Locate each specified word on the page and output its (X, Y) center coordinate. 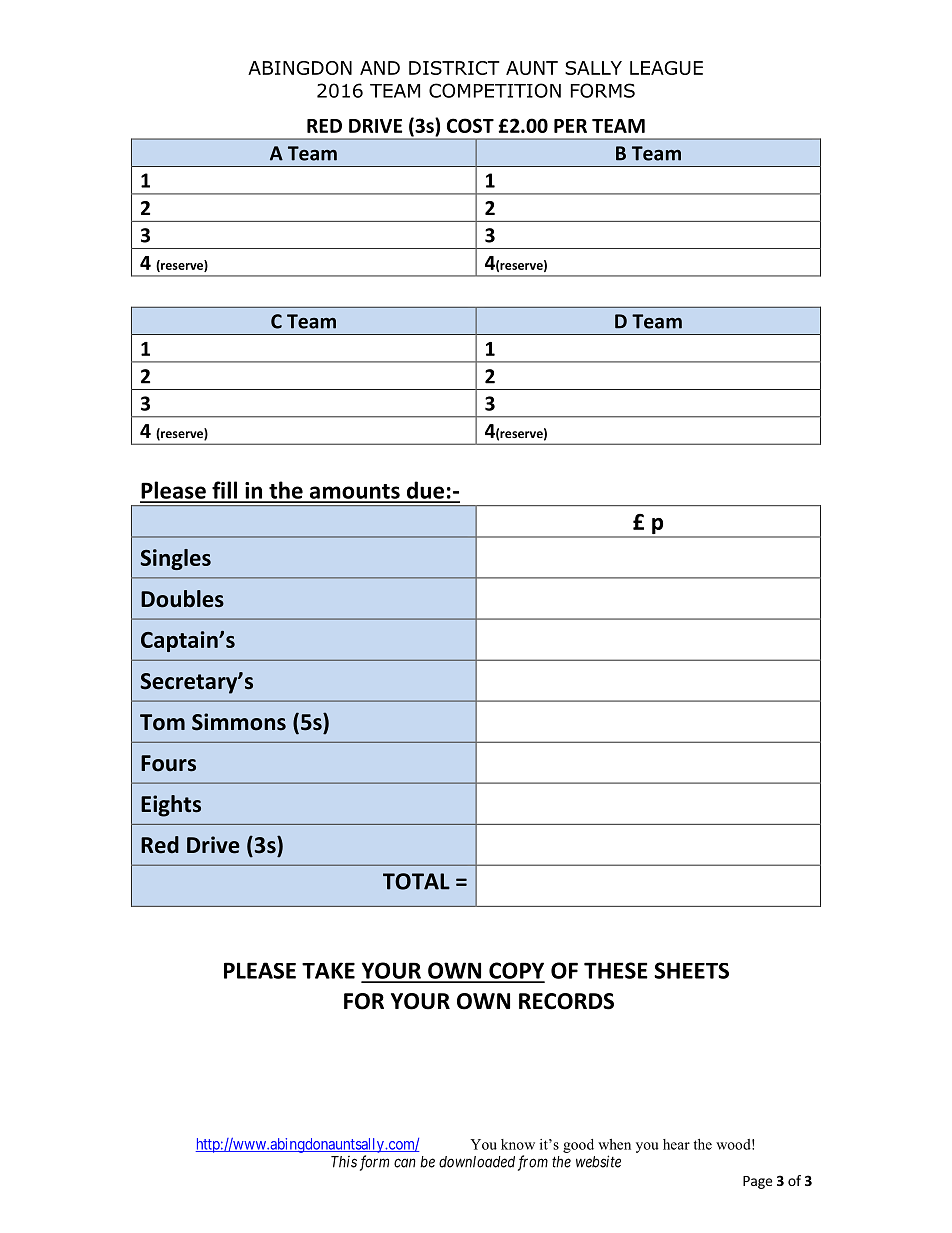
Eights (171, 806)
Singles (175, 559)
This (344, 1162)
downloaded (477, 1162)
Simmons (239, 722)
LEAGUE (666, 68)
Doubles (182, 599)
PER (570, 126)
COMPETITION (495, 90)
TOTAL (416, 881)
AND (380, 68)
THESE (616, 970)
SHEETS (691, 970)
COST (470, 125)
